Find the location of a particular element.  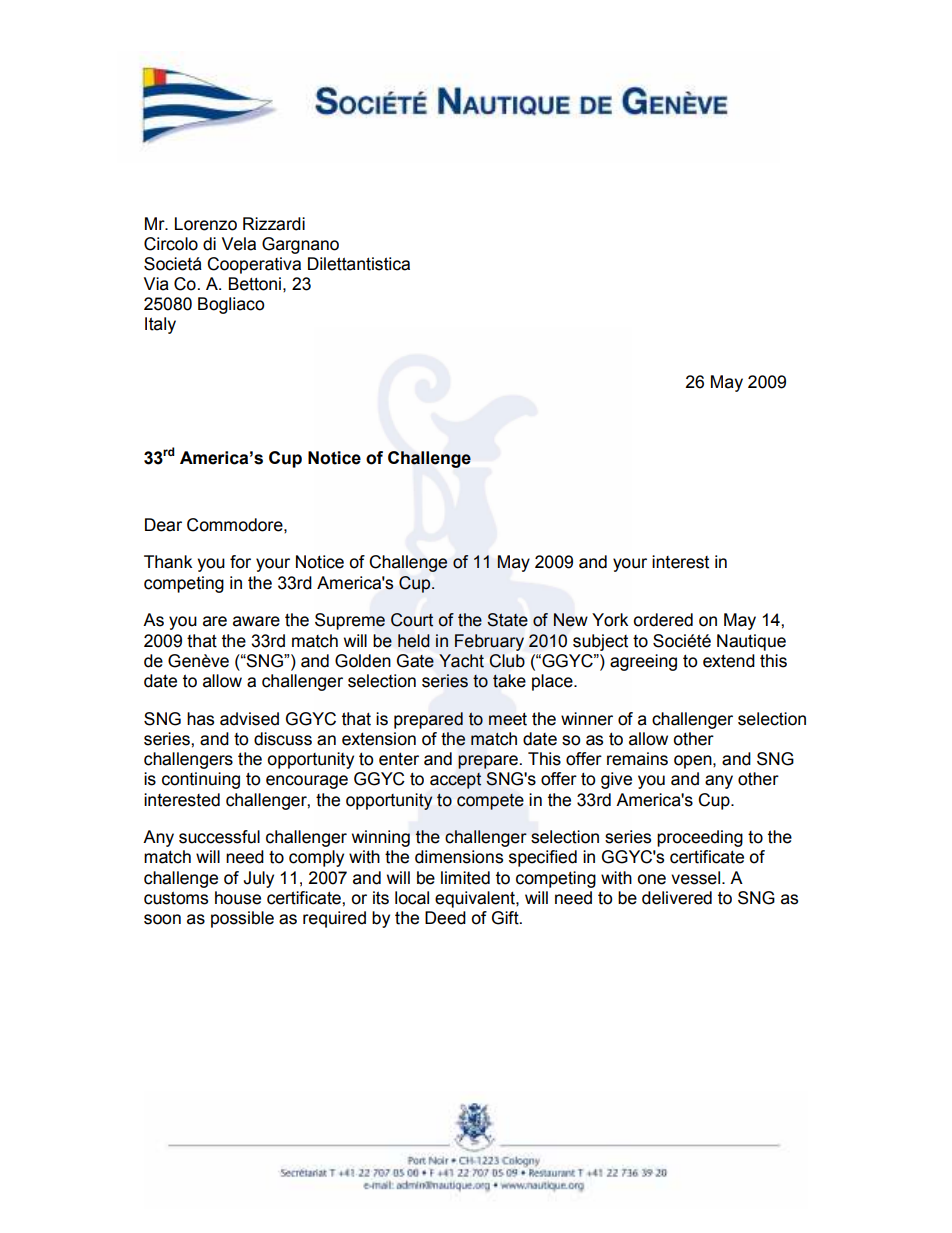

house is located at coordinates (238, 898).
